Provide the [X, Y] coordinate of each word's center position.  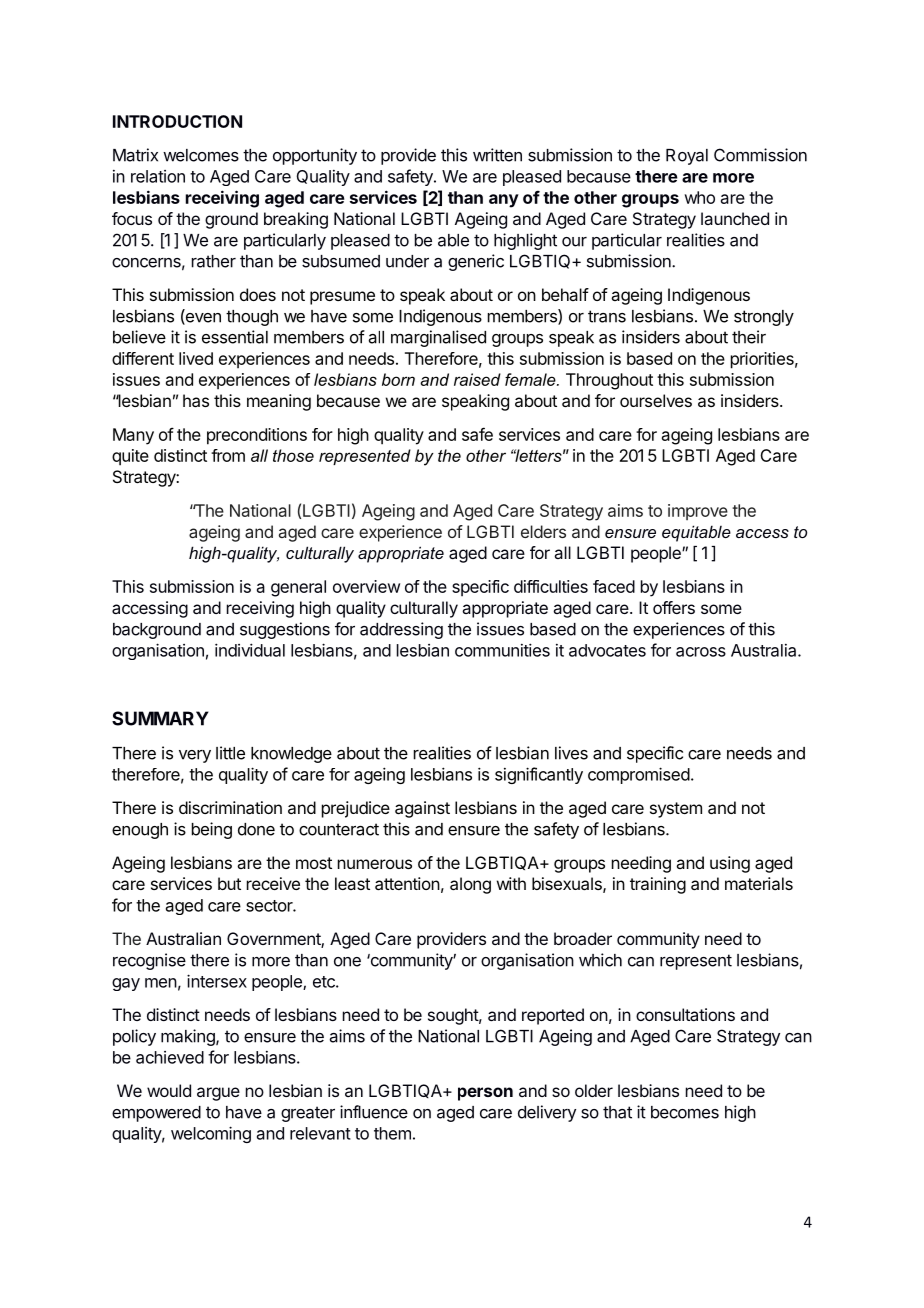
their [749, 337]
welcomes [201, 155]
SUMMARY [160, 718]
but [229, 883]
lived [196, 358]
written [497, 155]
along [470, 885]
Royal [687, 157]
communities [502, 650]
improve [698, 512]
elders [543, 531]
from [228, 455]
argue [218, 1094]
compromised [639, 775]
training [658, 885]
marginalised [438, 338]
